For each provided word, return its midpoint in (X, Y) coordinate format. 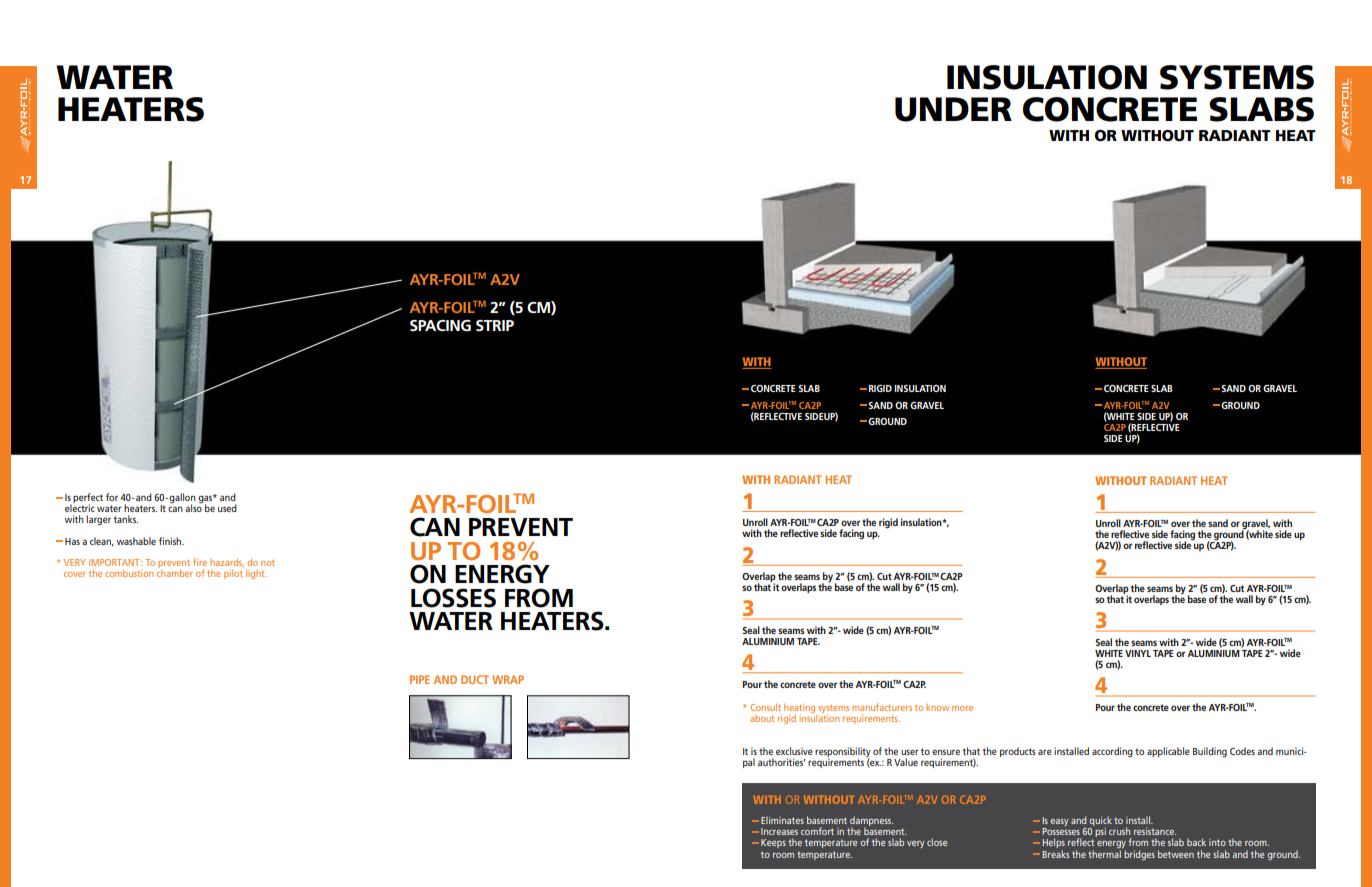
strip (495, 325)
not (268, 563)
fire (200, 562)
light (256, 574)
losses (453, 598)
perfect (88, 499)
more (962, 708)
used (227, 508)
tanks (125, 519)
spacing (440, 325)
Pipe (420, 679)
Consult (766, 707)
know (937, 707)
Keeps (773, 843)
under (953, 109)
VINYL (1138, 653)
